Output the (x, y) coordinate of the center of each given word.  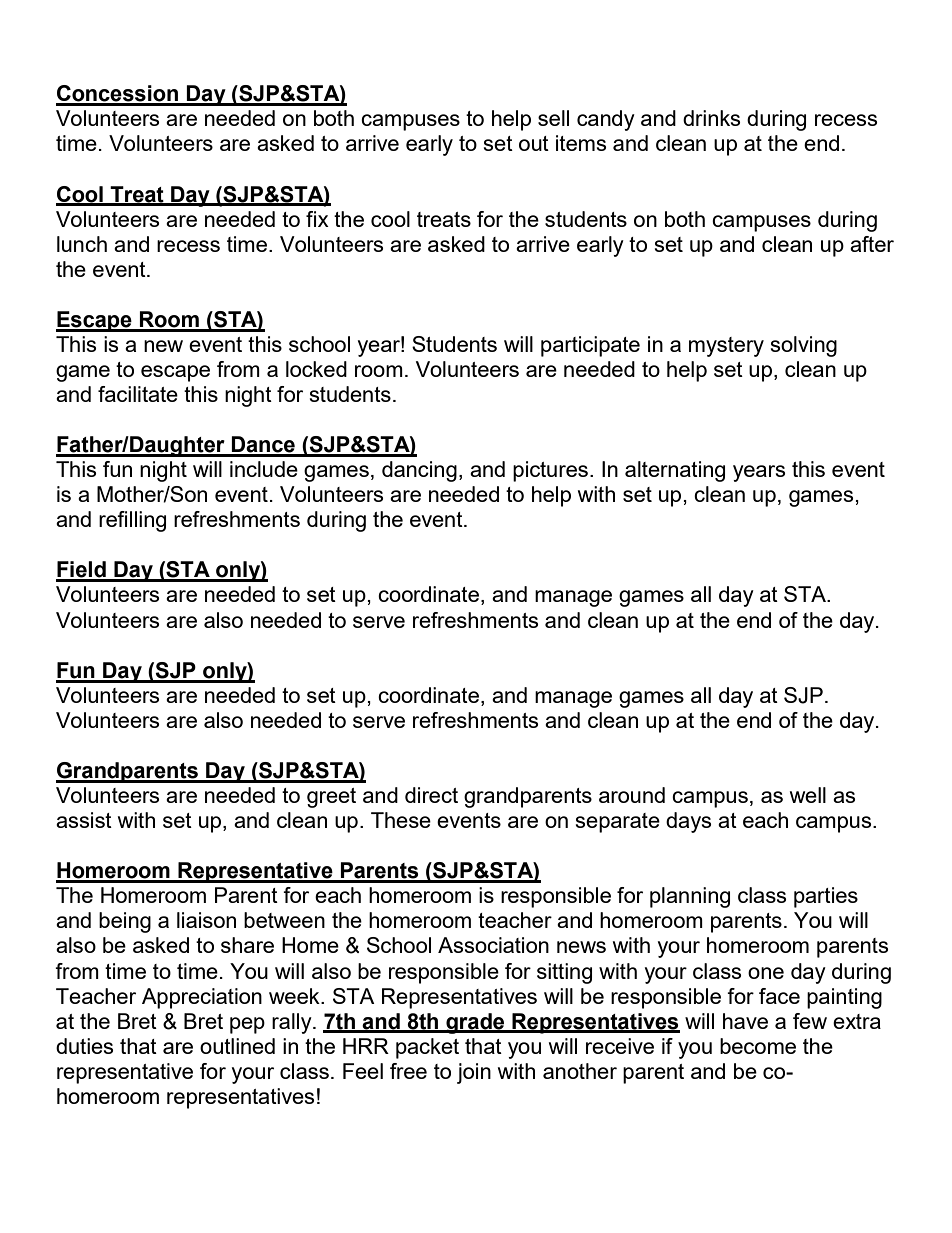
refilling (132, 521)
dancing (419, 471)
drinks (711, 118)
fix (317, 219)
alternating (675, 471)
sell (553, 118)
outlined (237, 1046)
